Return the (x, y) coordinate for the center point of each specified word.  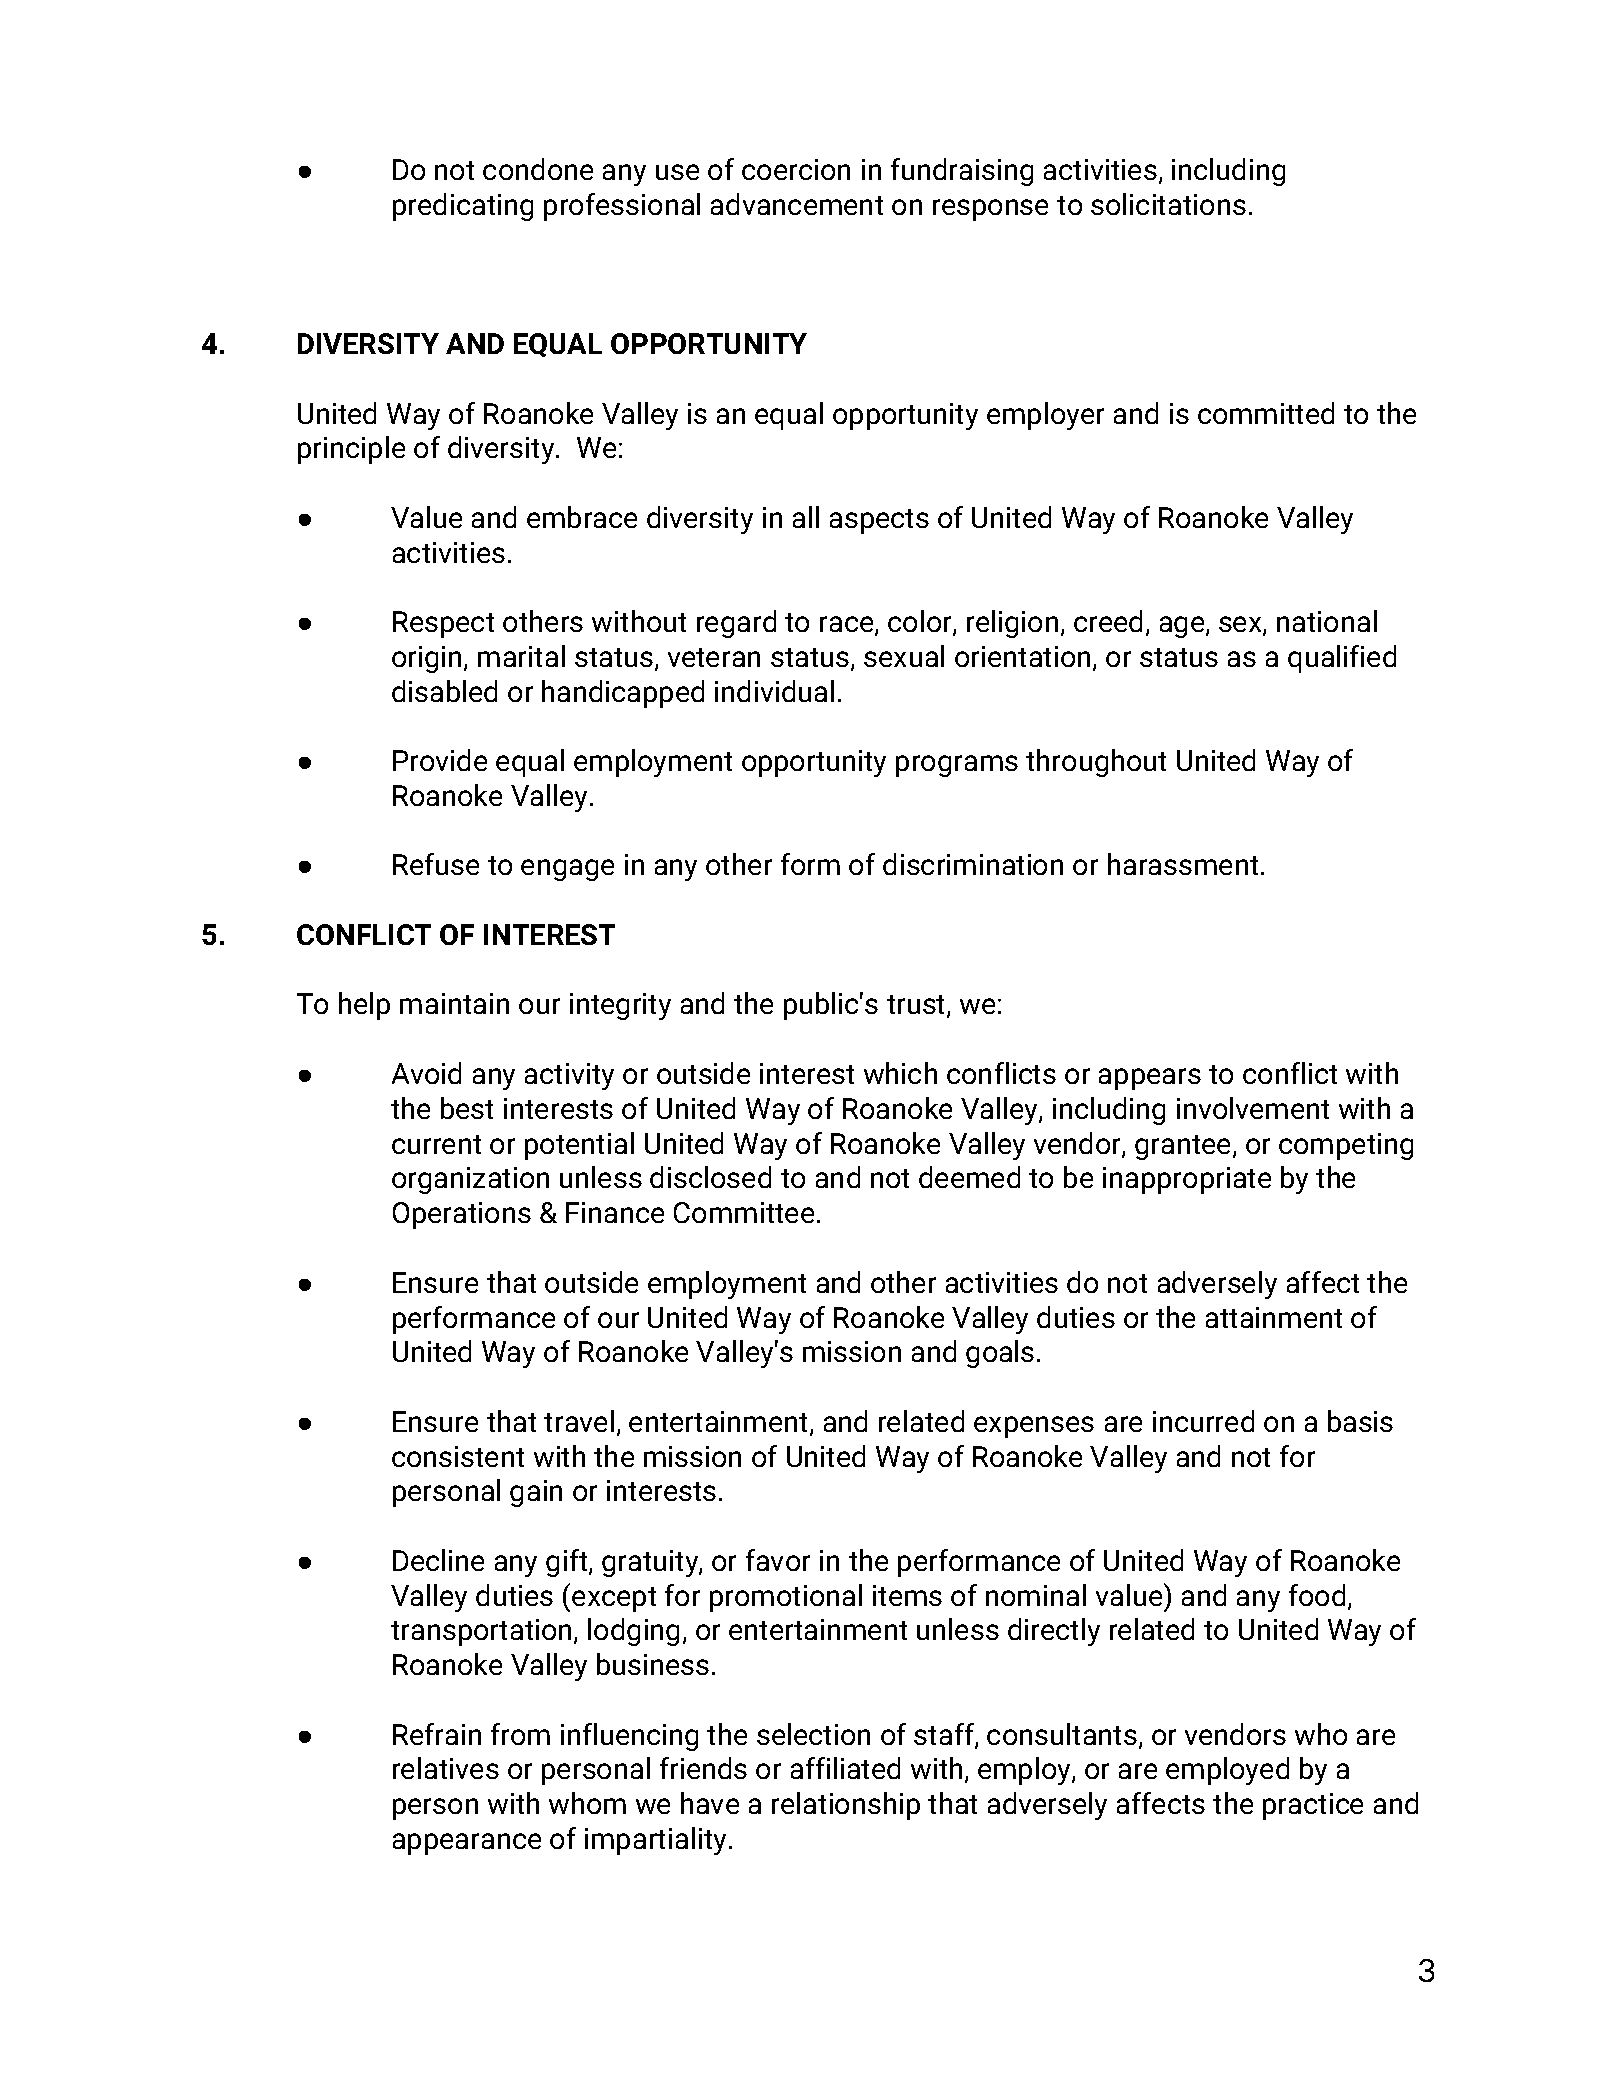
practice (1313, 1806)
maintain (454, 1003)
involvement (1253, 1108)
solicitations (1168, 204)
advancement (797, 204)
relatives (446, 1768)
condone (538, 169)
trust (917, 1006)
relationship (846, 1806)
